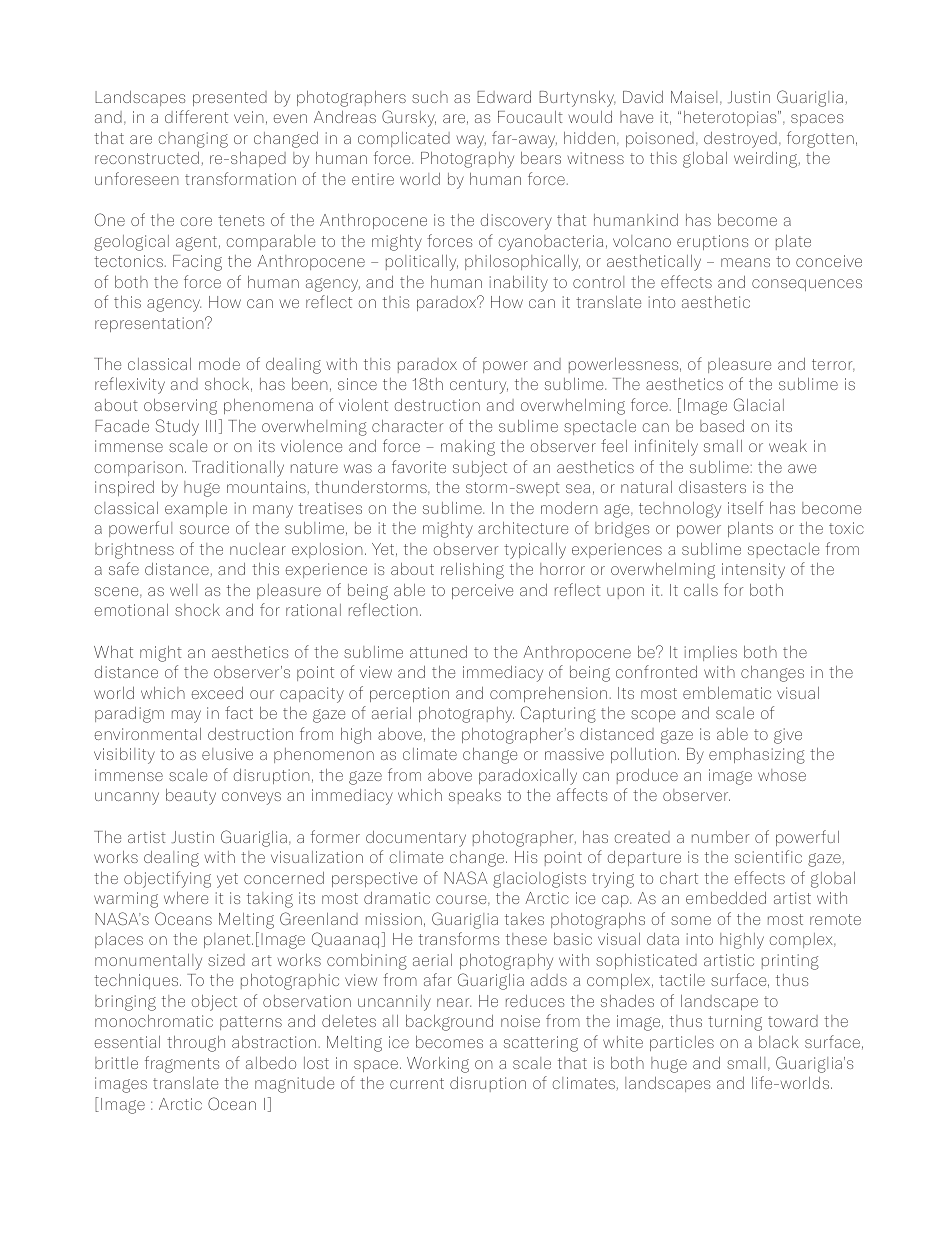 The width and height of the screenshot is (952, 1233). I want to click on speaks, so click(475, 796).
